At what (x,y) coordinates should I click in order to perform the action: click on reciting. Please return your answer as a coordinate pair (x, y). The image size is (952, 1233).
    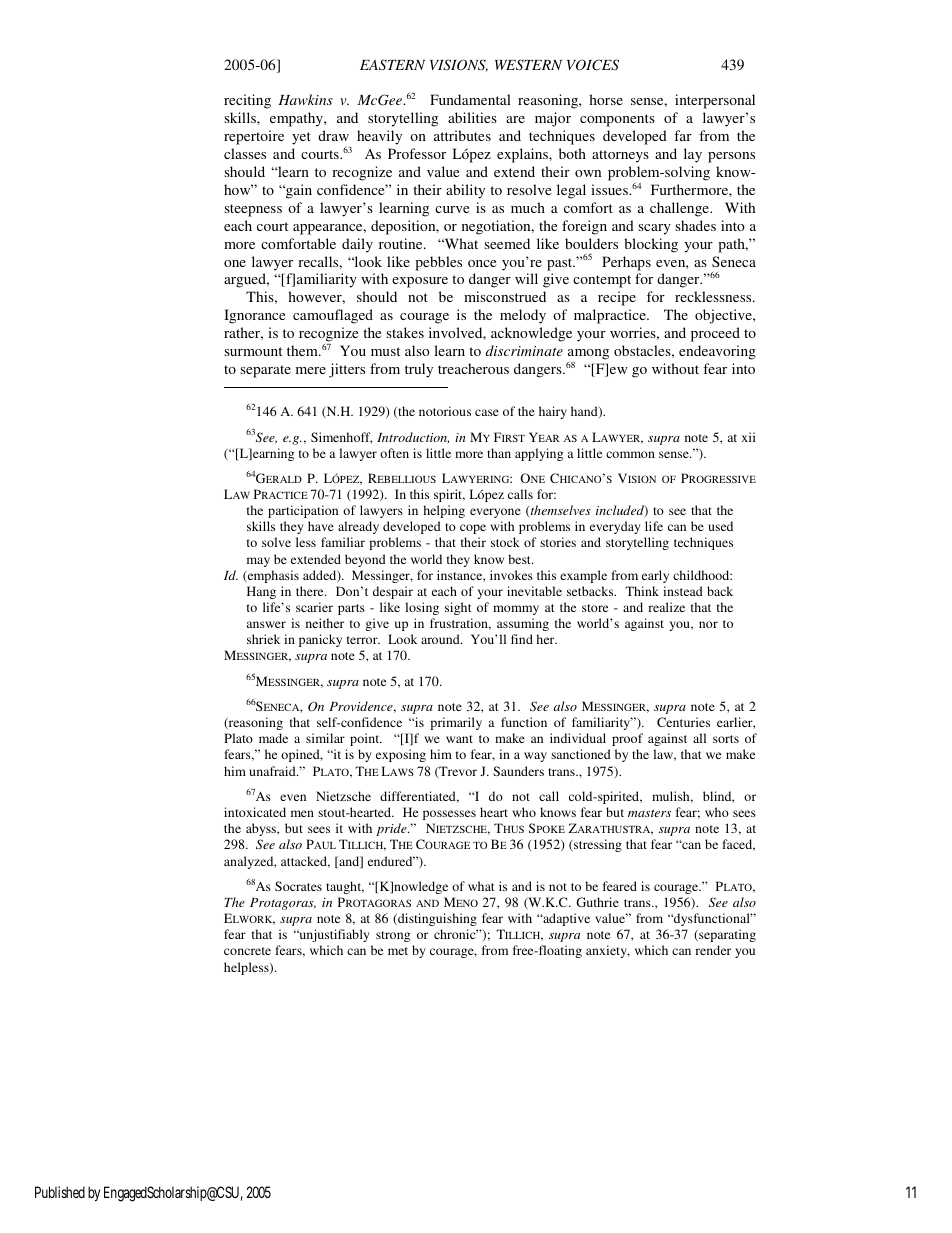
    Looking at the image, I should click on (247, 101).
